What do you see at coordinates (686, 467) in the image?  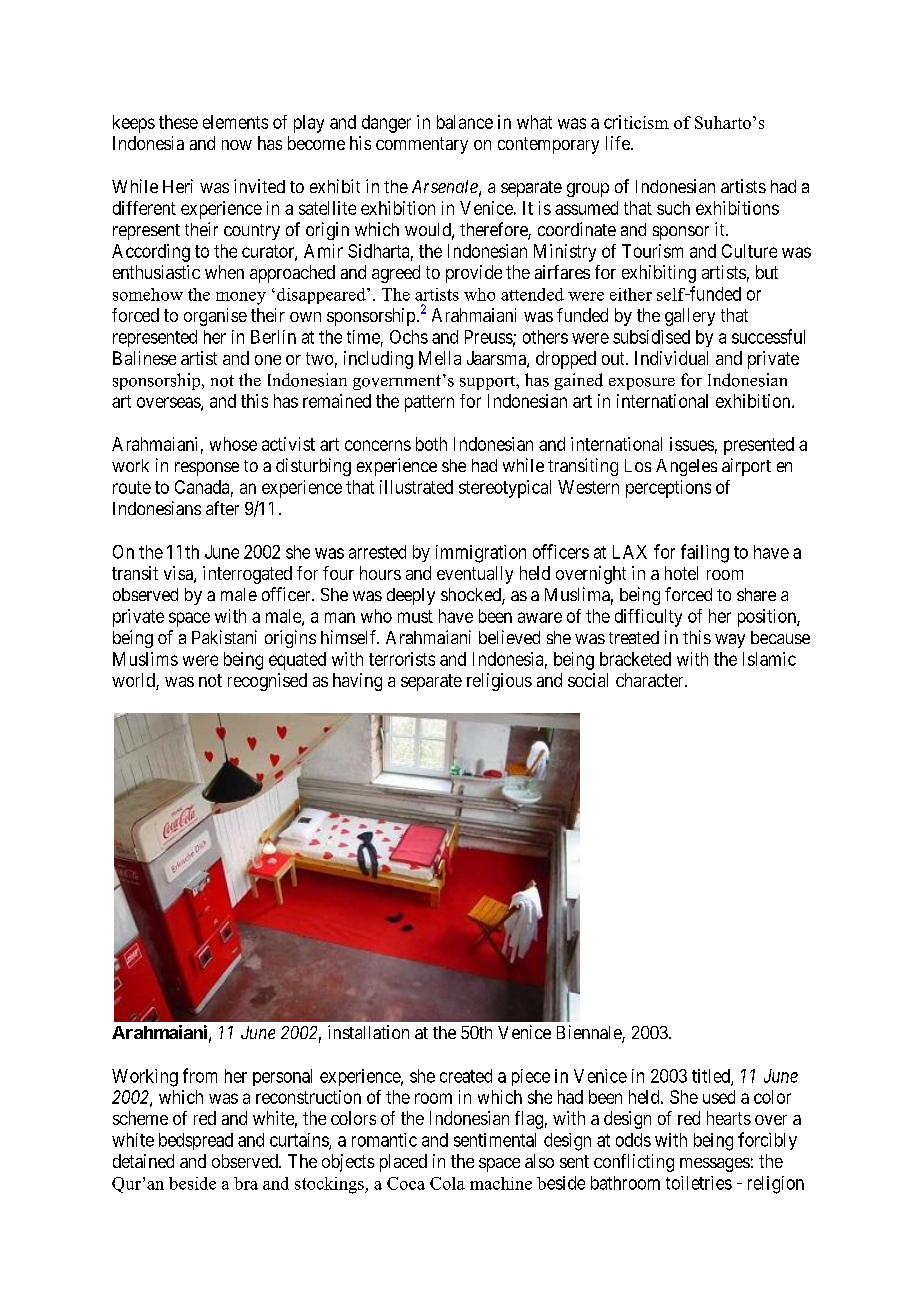 I see `Angeles` at bounding box center [686, 467].
